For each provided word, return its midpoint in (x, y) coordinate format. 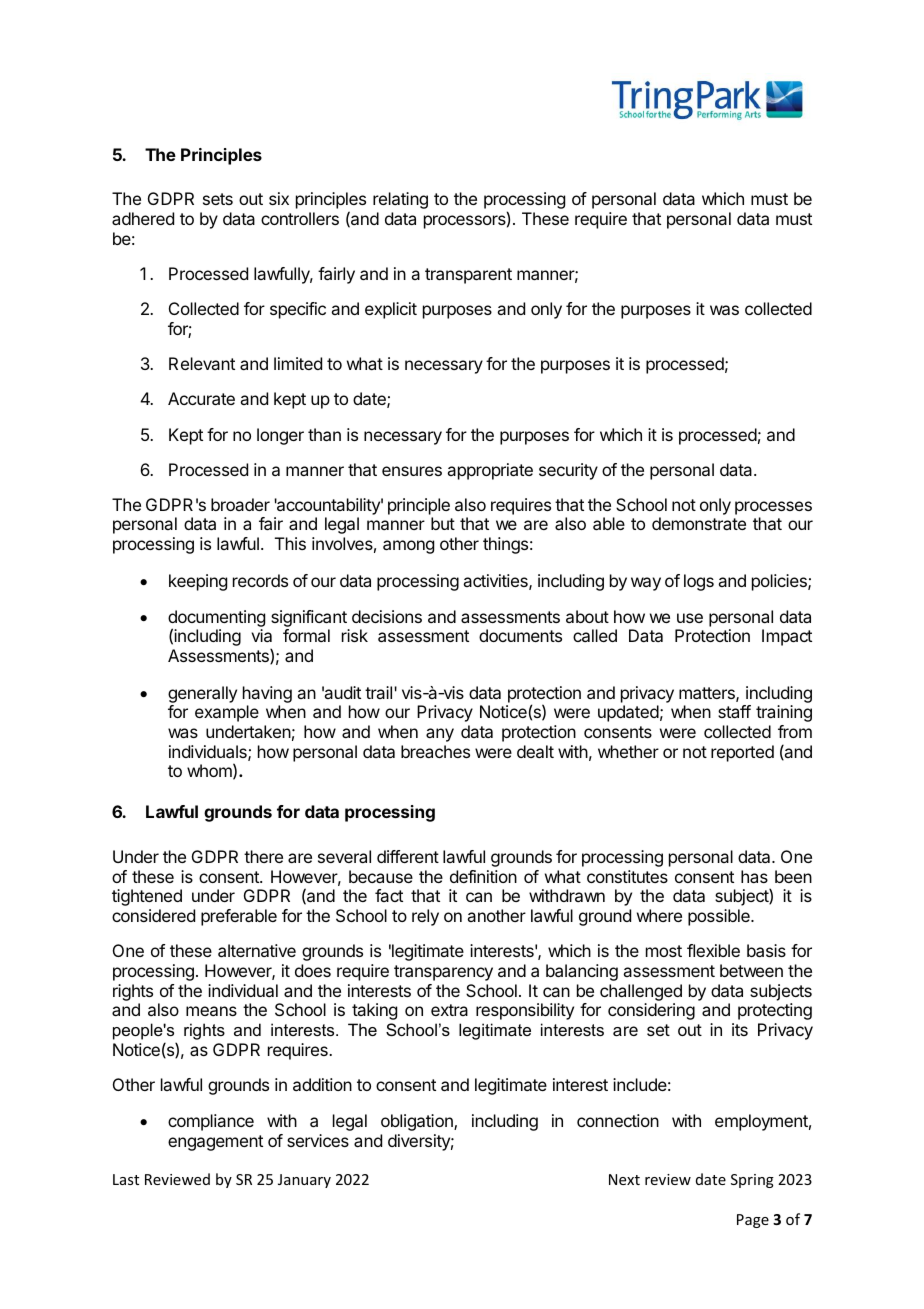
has (754, 876)
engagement (215, 1143)
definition (483, 876)
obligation (418, 1122)
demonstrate (699, 523)
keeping (198, 582)
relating (400, 200)
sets (218, 199)
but (443, 523)
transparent (468, 276)
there (263, 856)
